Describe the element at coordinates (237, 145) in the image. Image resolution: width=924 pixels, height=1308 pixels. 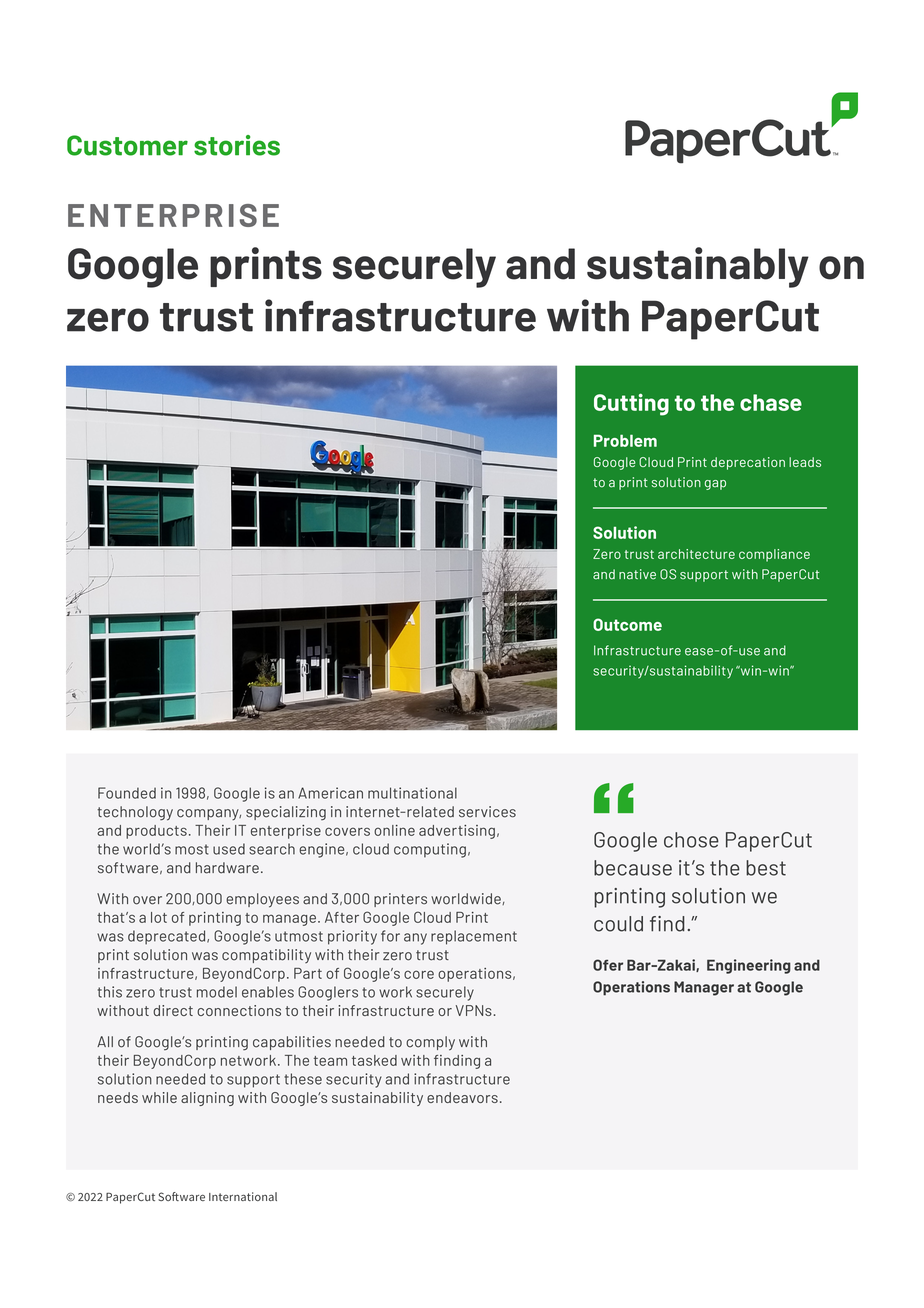
I see `stories` at that location.
